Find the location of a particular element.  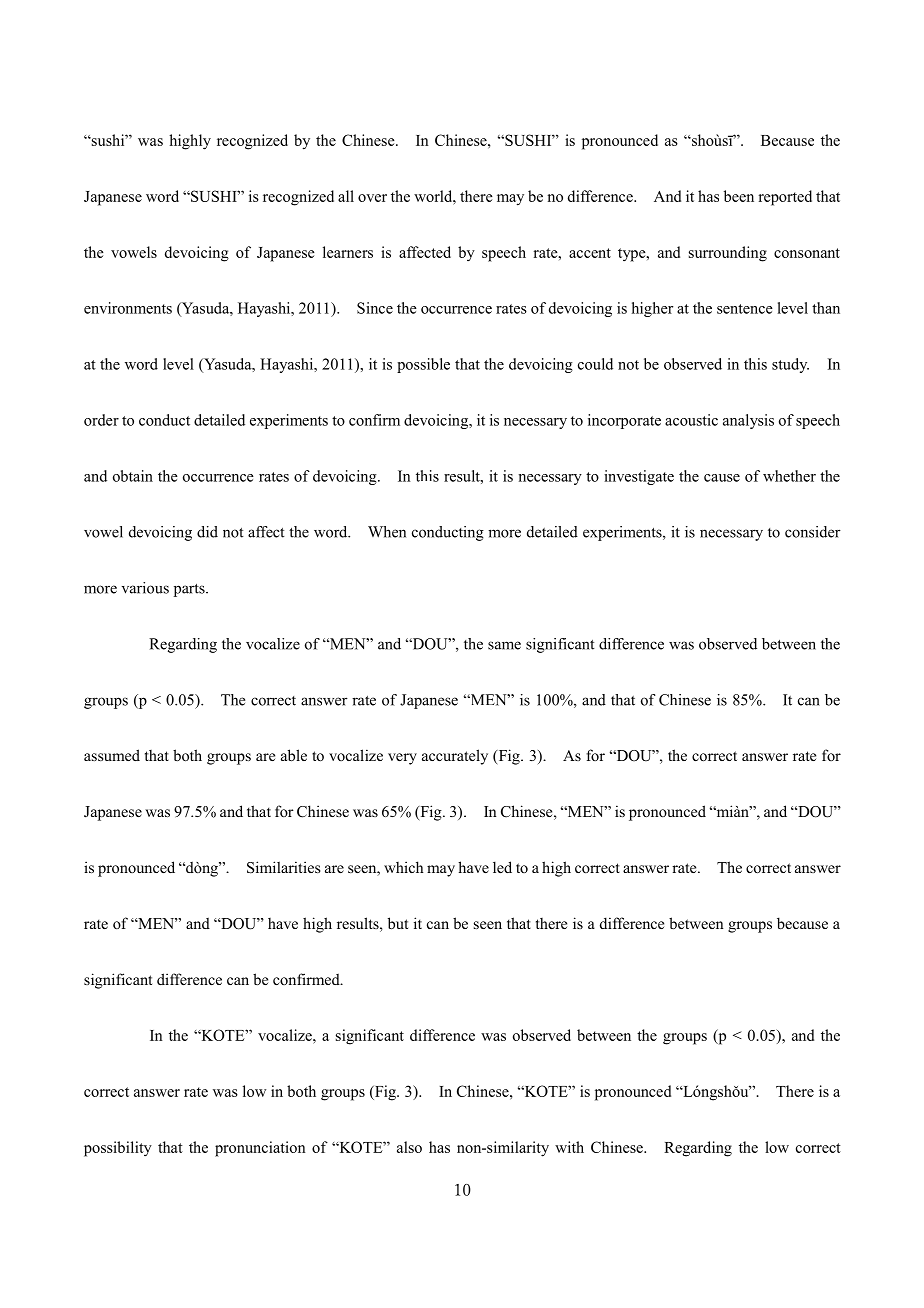

been is located at coordinates (739, 196).
